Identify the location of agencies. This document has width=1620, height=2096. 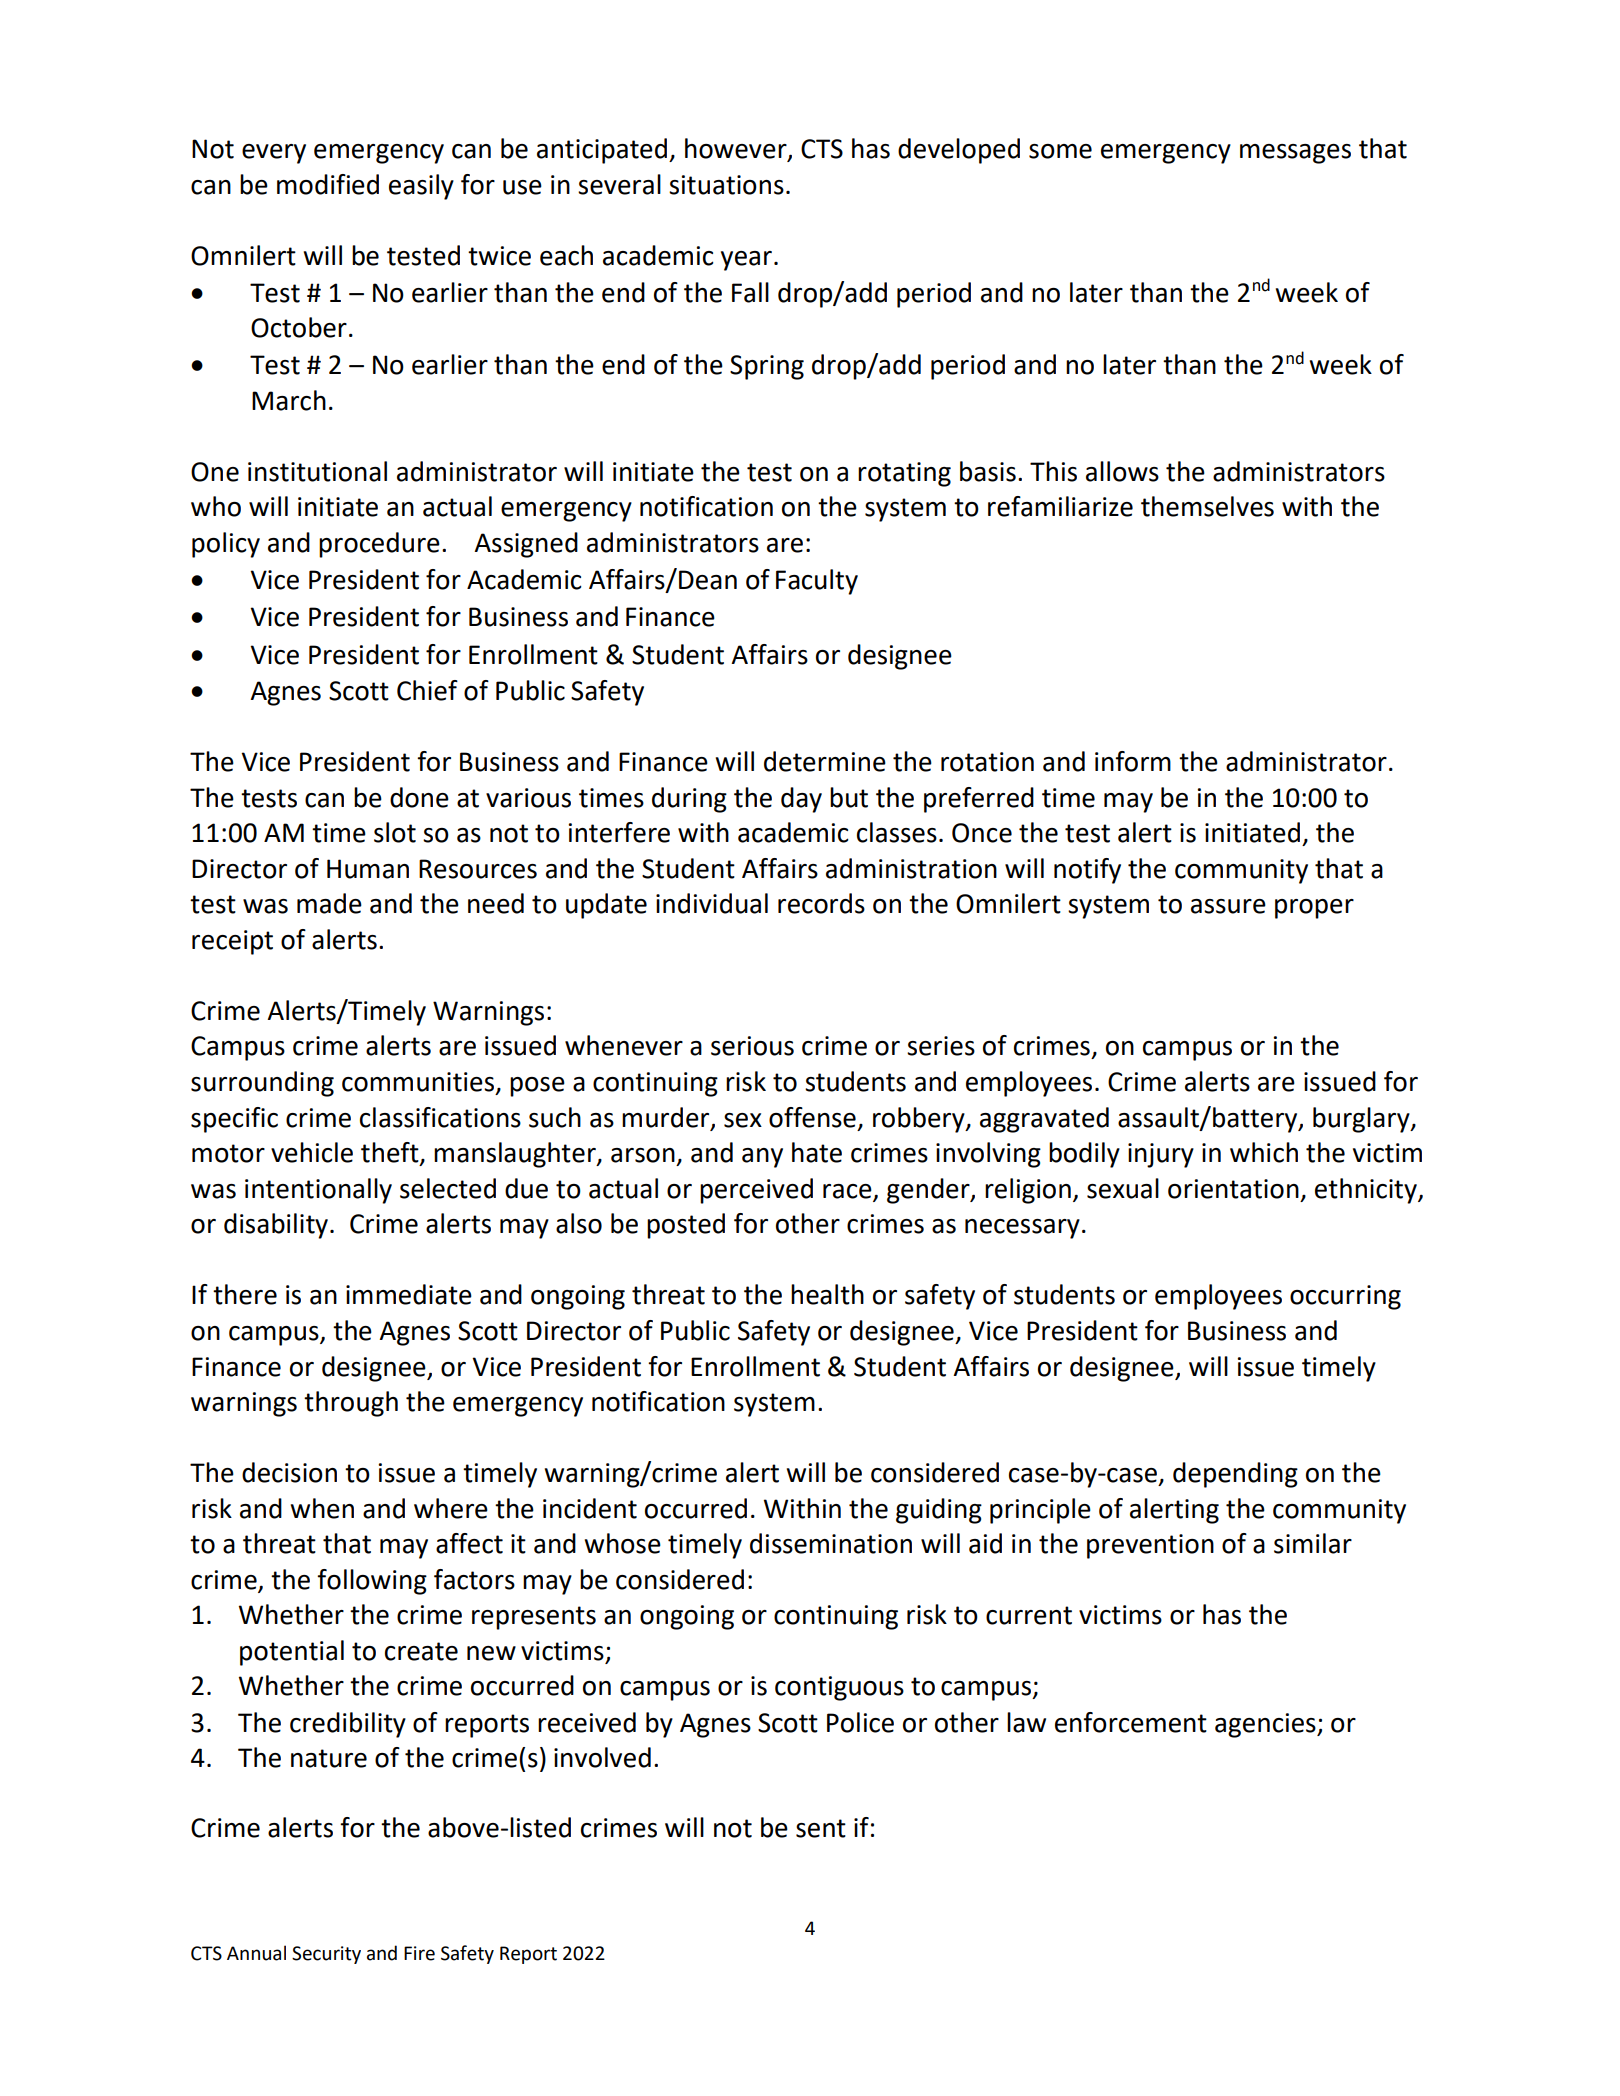
(1266, 1725).
